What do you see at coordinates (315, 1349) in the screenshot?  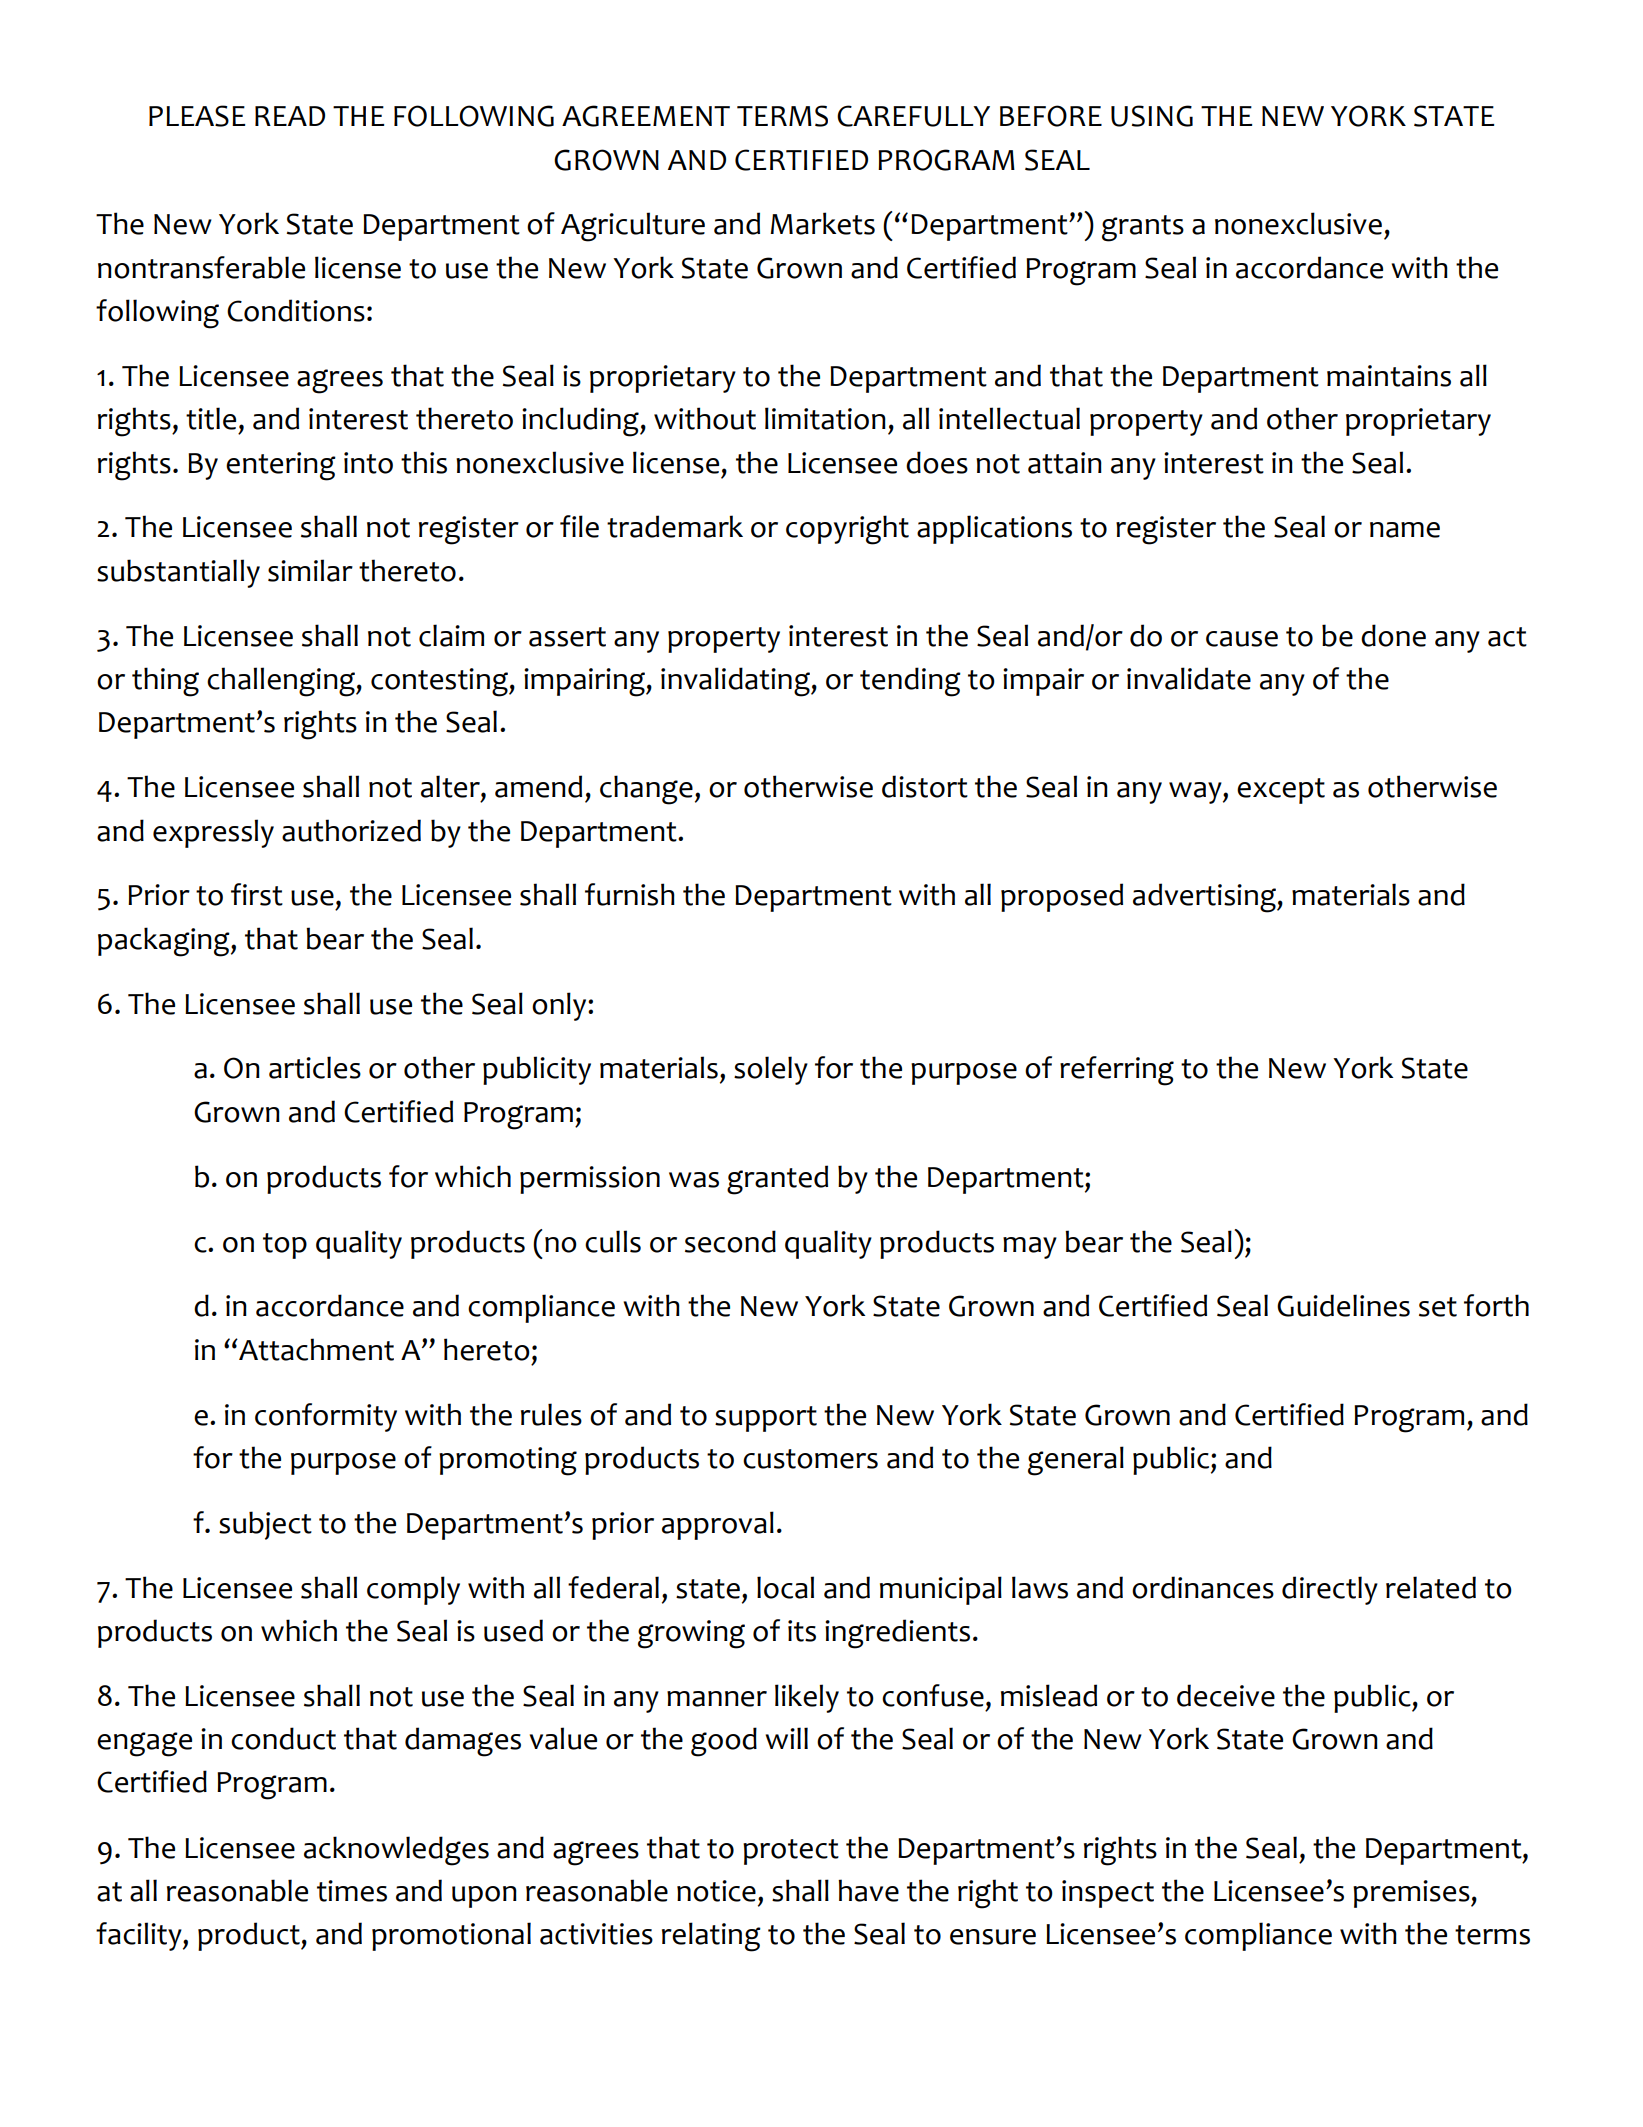 I see `Attachment` at bounding box center [315, 1349].
